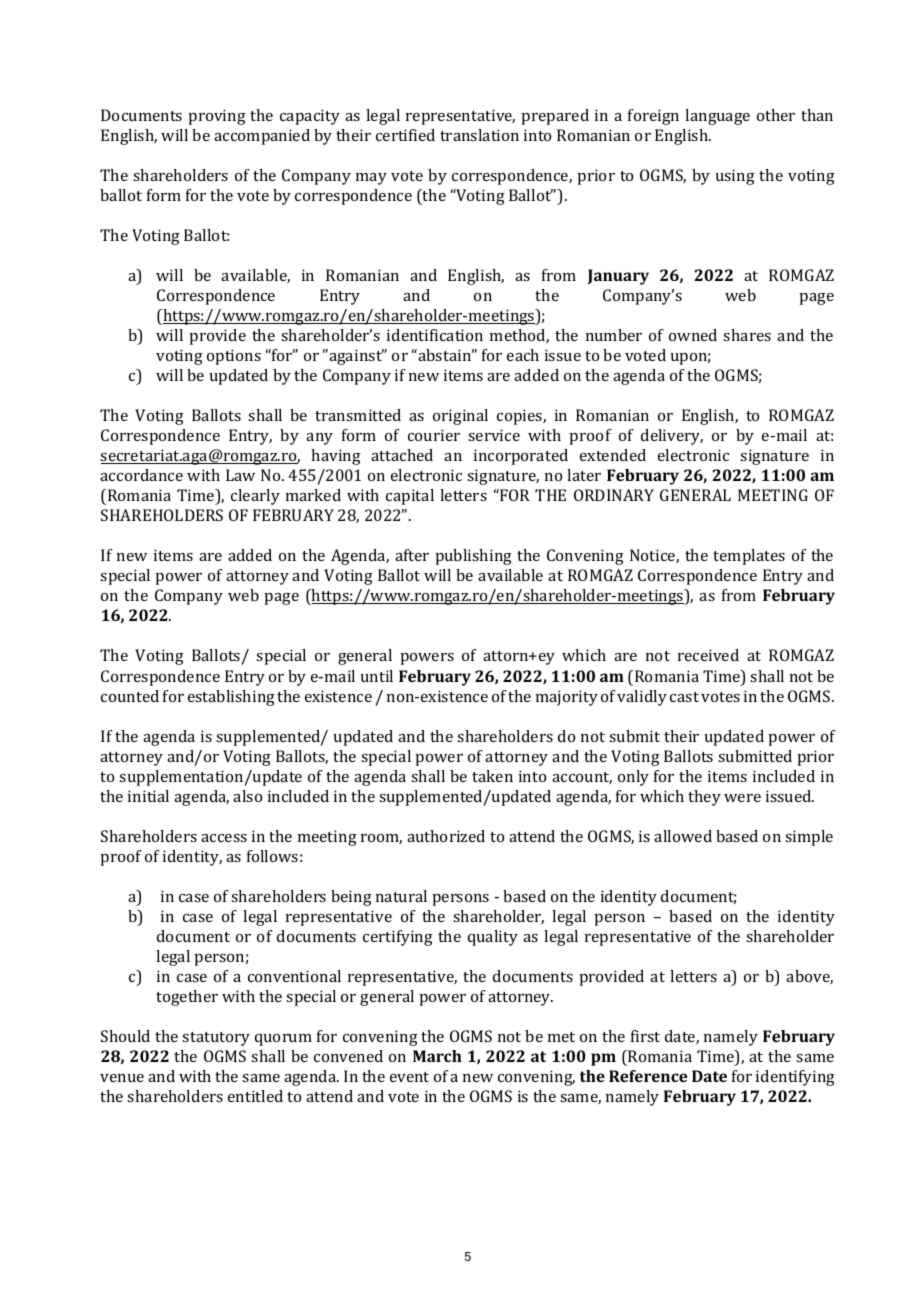 Image resolution: width=924 pixels, height=1308 pixels. What do you see at coordinates (684, 697) in the document?
I see `cast` at bounding box center [684, 697].
